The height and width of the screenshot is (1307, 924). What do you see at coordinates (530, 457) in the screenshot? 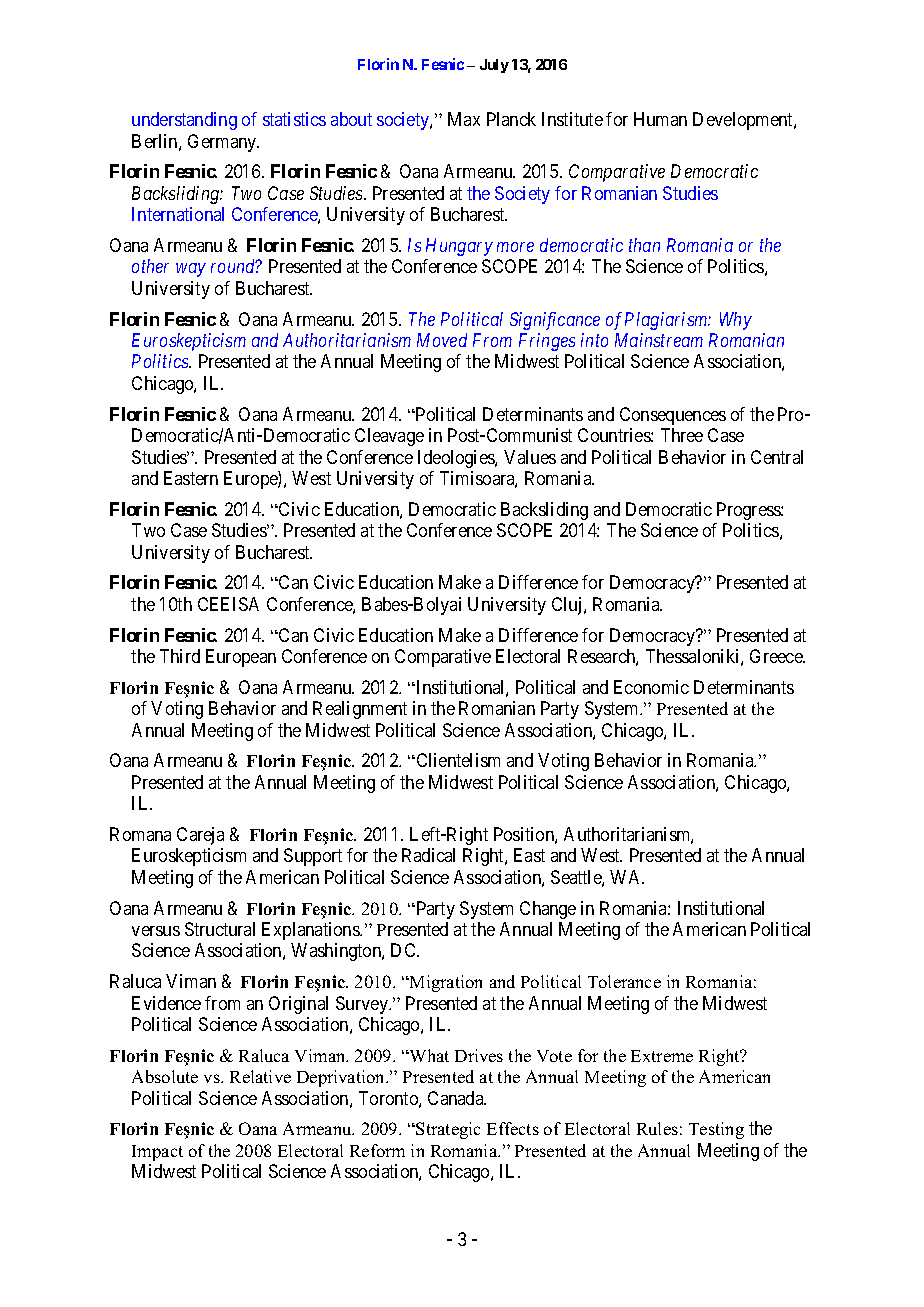
I see `Values` at bounding box center [530, 457].
